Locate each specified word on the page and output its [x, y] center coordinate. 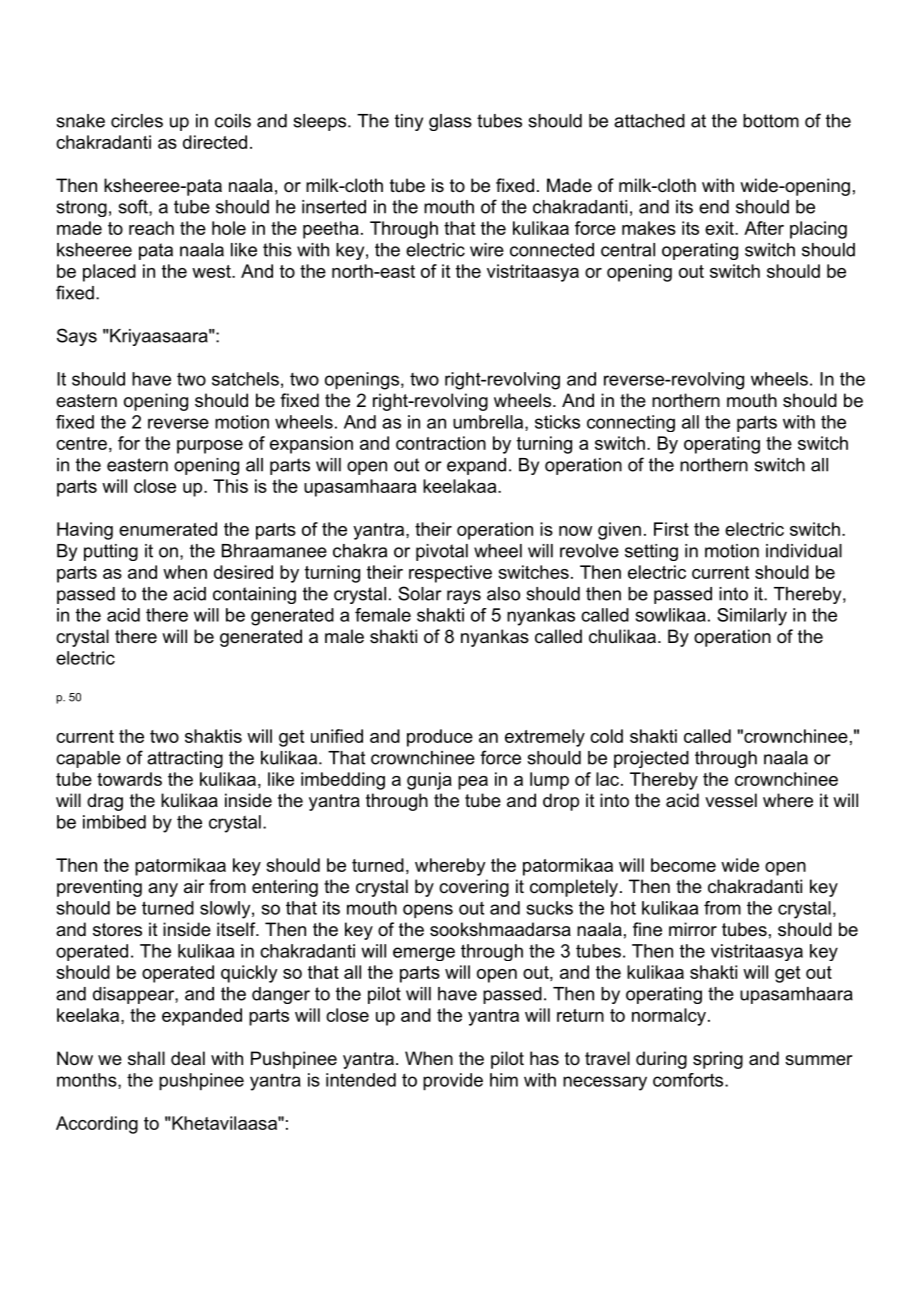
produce [440, 738]
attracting [185, 759]
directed [215, 142]
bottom [771, 121]
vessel [731, 800]
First [671, 529]
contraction [441, 443]
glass [450, 122]
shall [146, 1058]
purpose [210, 447]
